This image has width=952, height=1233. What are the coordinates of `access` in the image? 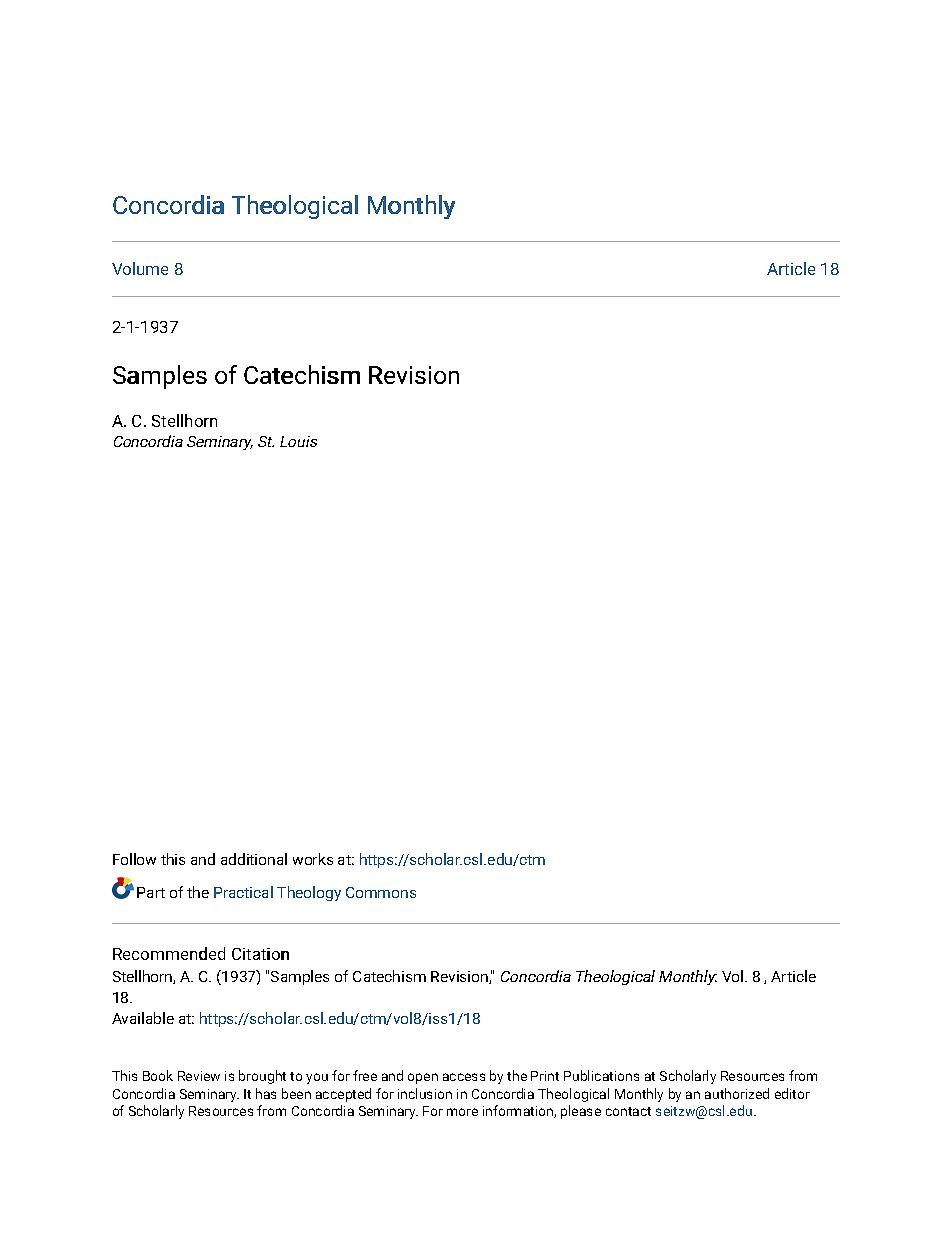 It's located at (464, 1077).
